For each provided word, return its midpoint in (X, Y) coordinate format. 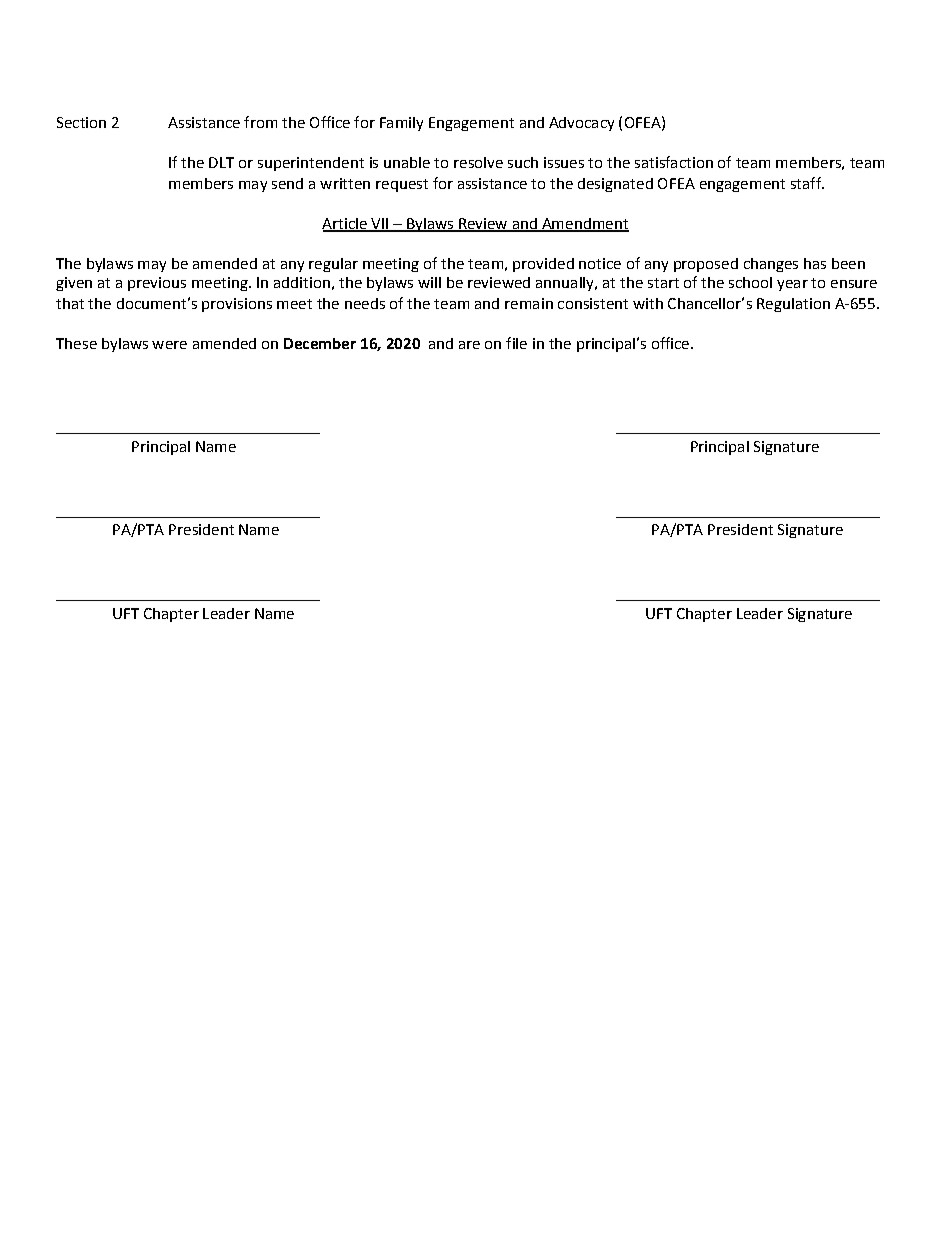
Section (81, 122)
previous (157, 284)
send (287, 183)
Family (401, 124)
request (402, 185)
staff (807, 183)
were (169, 345)
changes (771, 265)
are (469, 345)
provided (543, 265)
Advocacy (581, 124)
